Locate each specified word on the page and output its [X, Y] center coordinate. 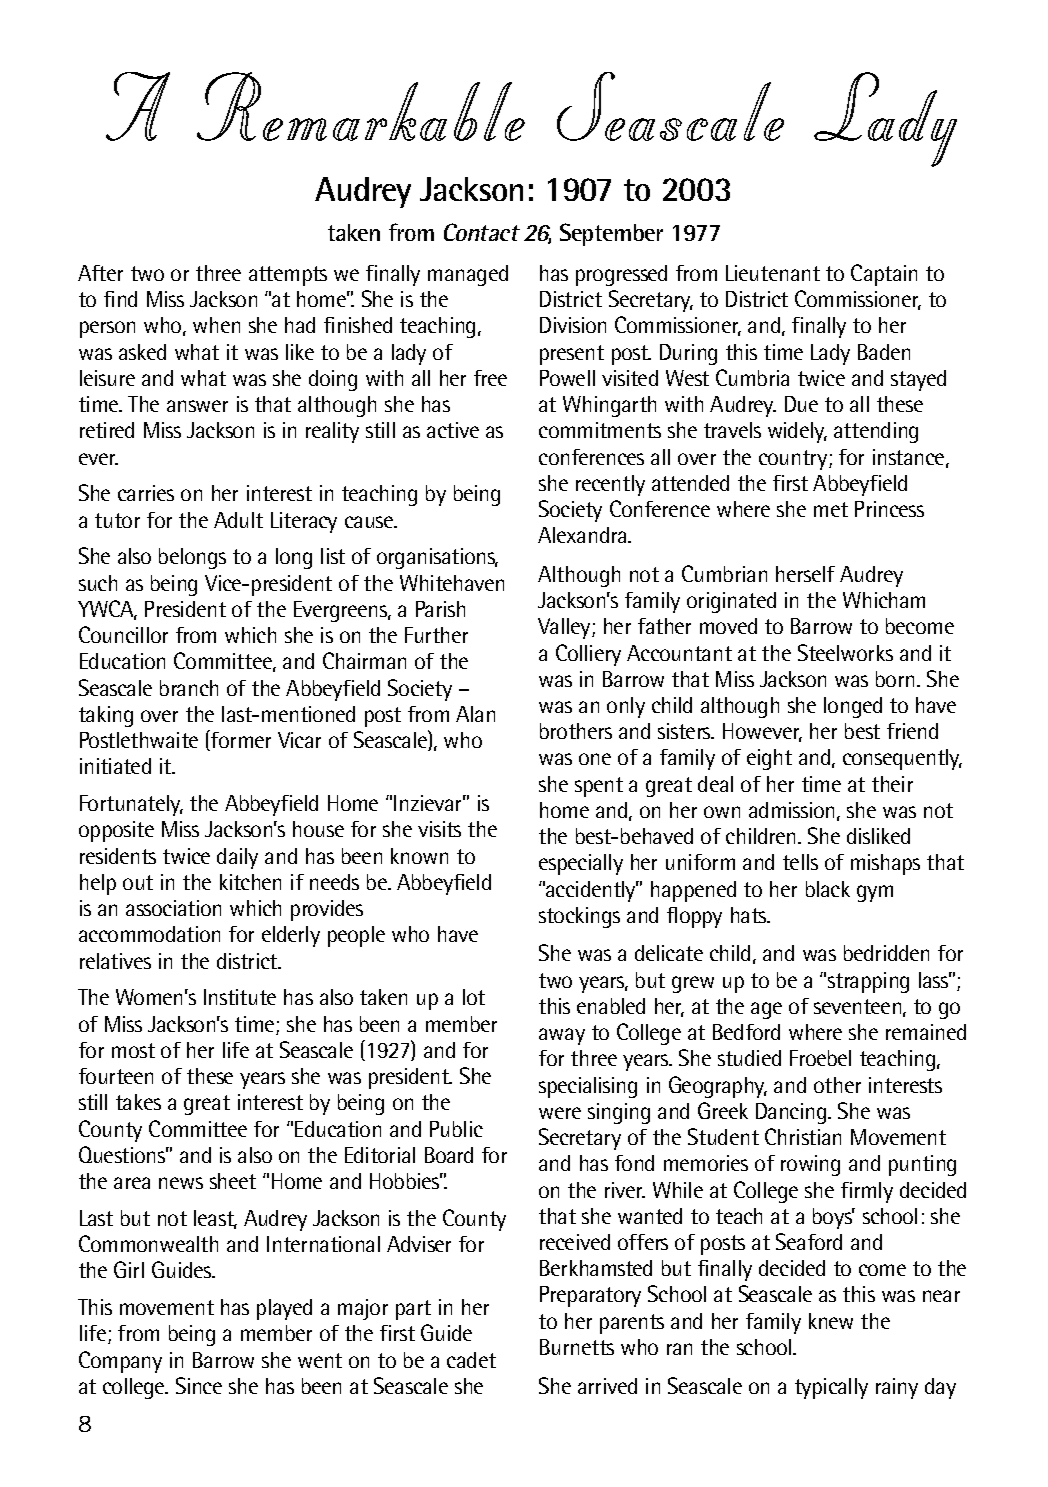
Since [199, 1385]
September [611, 234]
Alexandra [582, 535]
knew [831, 1321]
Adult [238, 520]
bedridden [886, 953]
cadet [471, 1360]
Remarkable [361, 106]
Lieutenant [773, 273]
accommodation [149, 934]
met [831, 509]
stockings [579, 917]
